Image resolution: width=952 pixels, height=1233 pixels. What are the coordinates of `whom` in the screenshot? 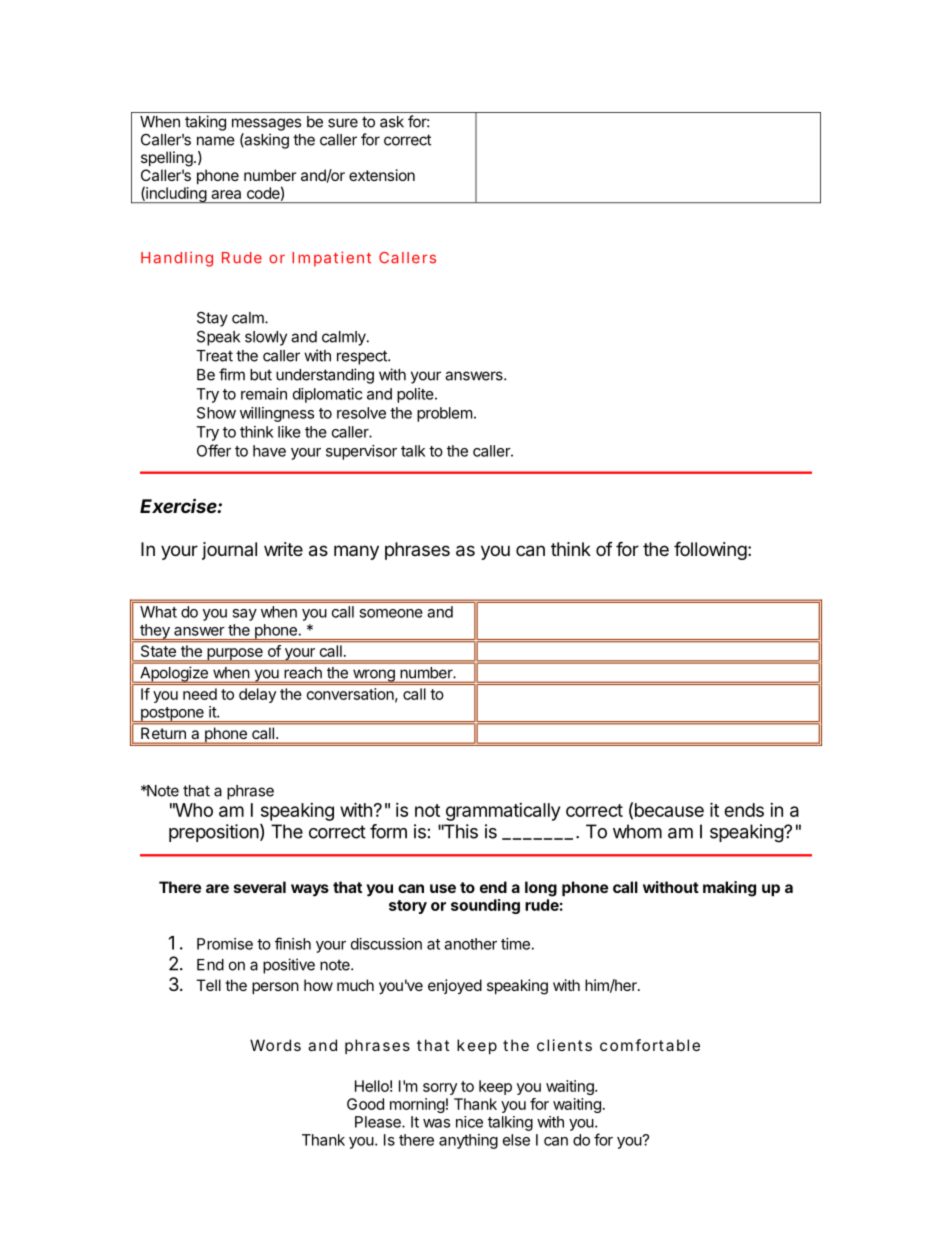 It's located at (637, 831).
